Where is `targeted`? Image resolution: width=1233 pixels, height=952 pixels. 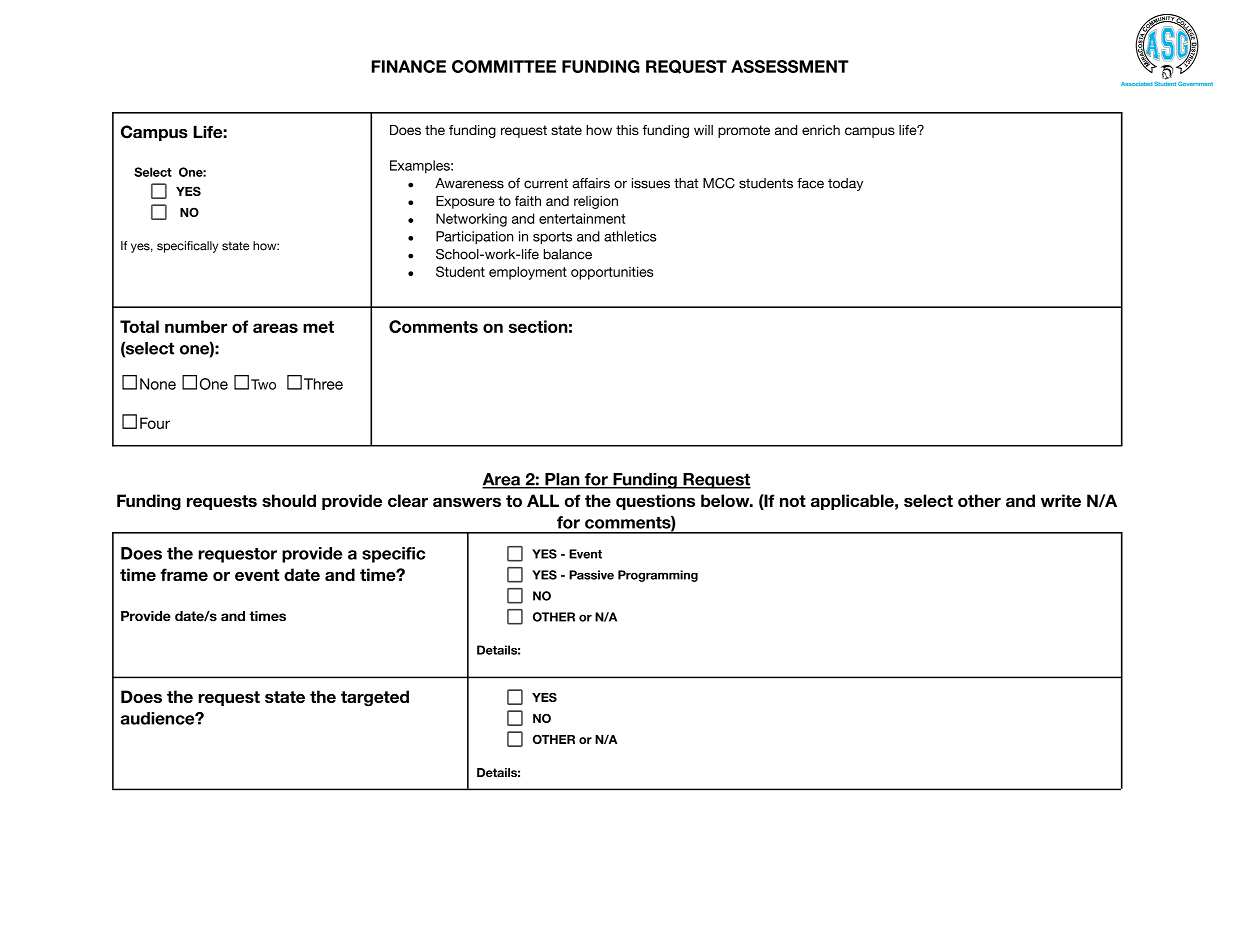 targeted is located at coordinates (375, 698).
